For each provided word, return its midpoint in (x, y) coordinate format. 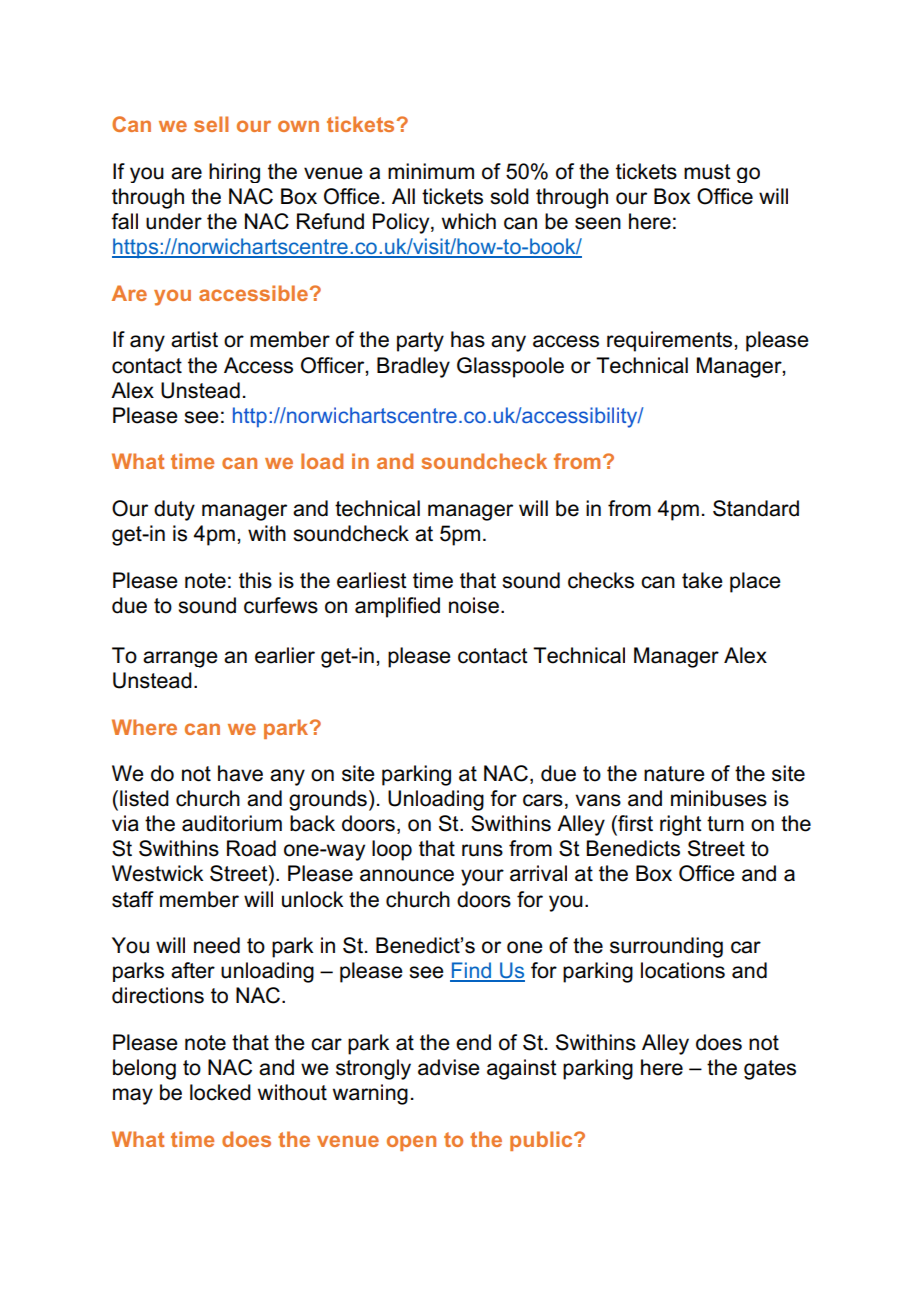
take (702, 580)
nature (674, 774)
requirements (671, 341)
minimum (431, 171)
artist (194, 339)
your (482, 877)
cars (543, 800)
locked (220, 1092)
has (468, 339)
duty (174, 510)
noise (474, 605)
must (707, 172)
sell (211, 124)
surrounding (666, 947)
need (217, 945)
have (240, 773)
